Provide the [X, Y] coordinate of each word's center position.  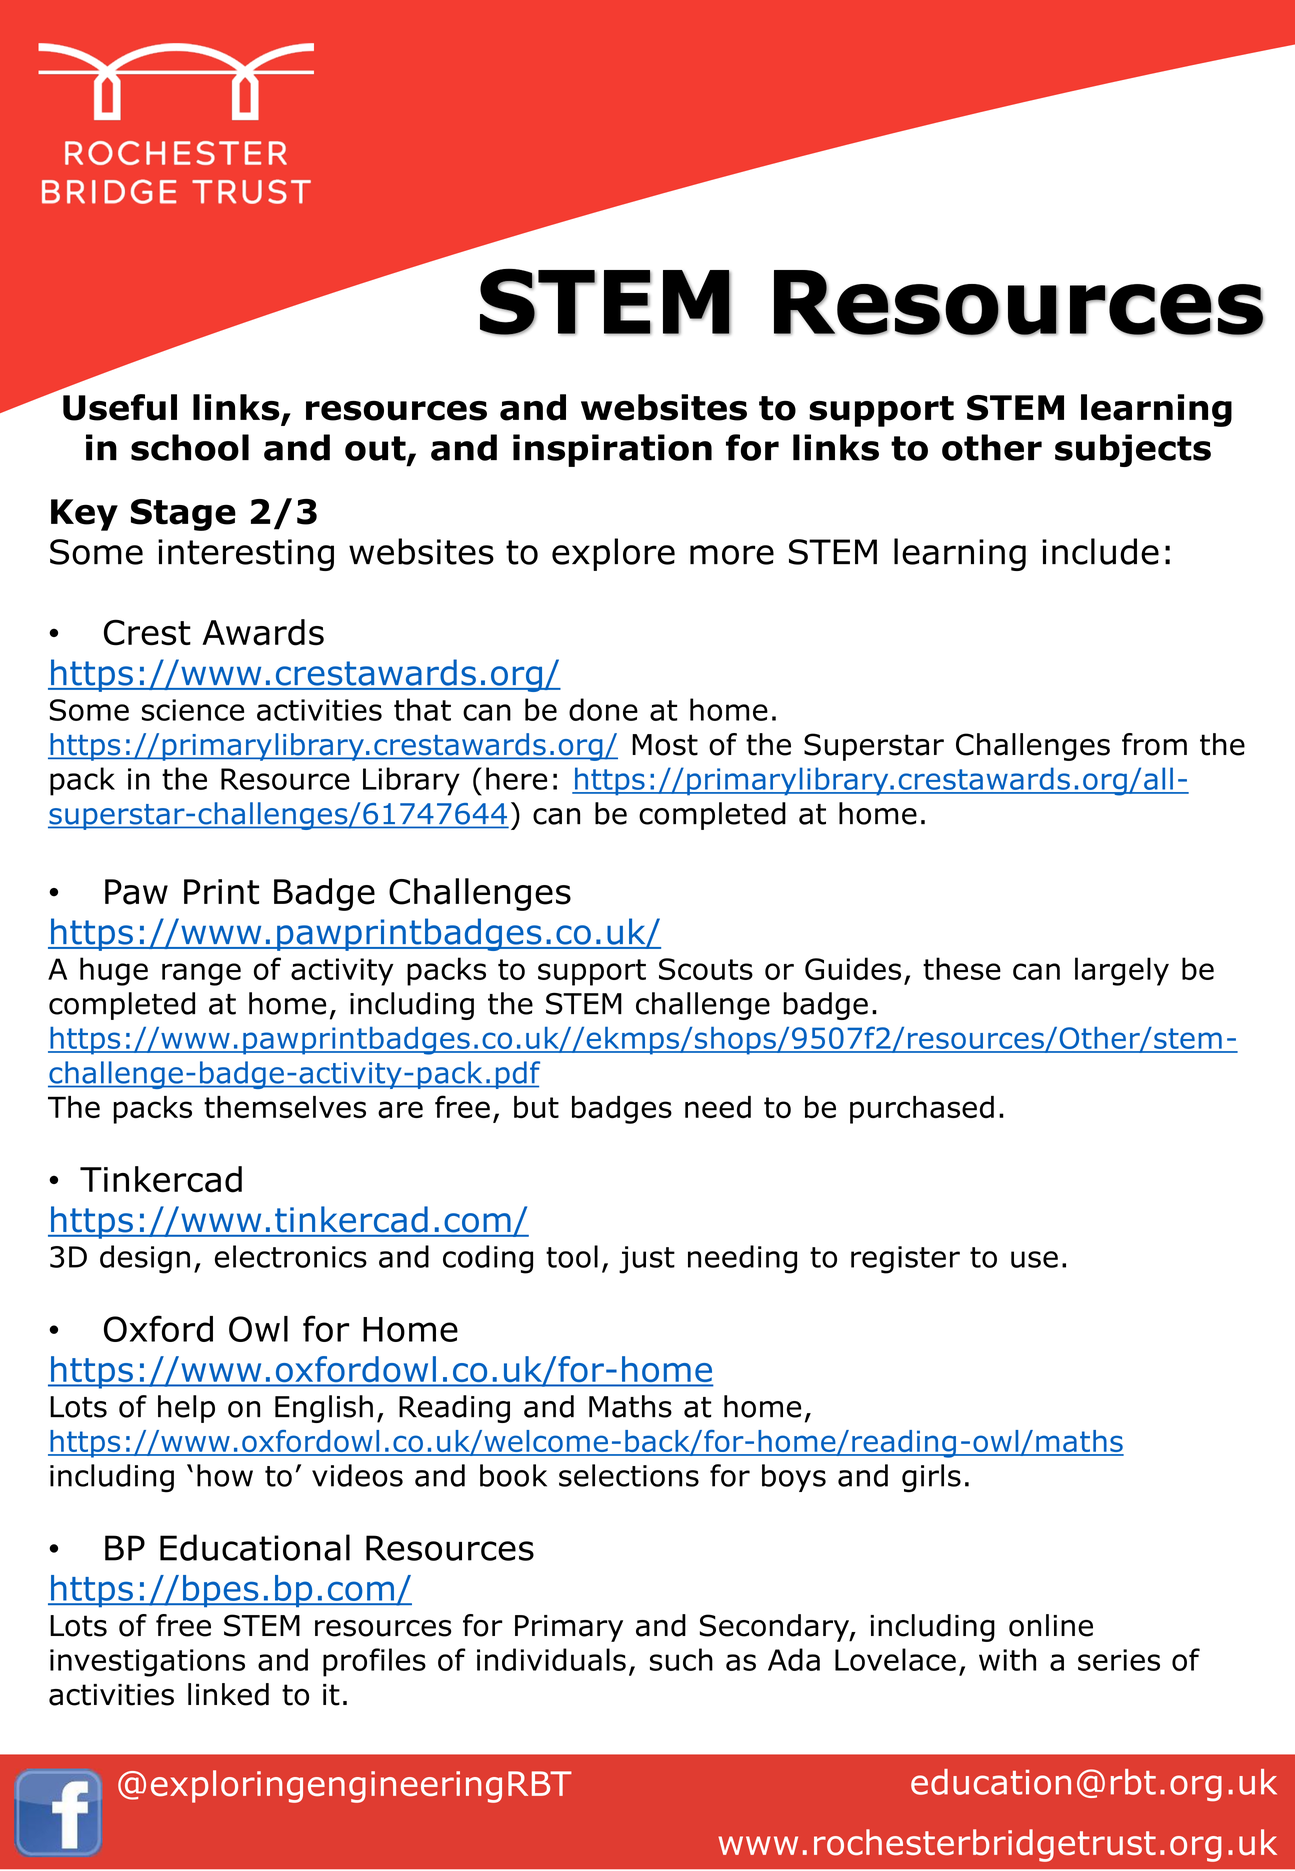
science [193, 710]
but [536, 1107]
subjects [1133, 450]
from [1154, 744]
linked [228, 1694]
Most [665, 745]
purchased [922, 1110]
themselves [285, 1107]
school [190, 447]
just [647, 1260]
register [905, 1260]
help [186, 1409]
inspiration [612, 450]
